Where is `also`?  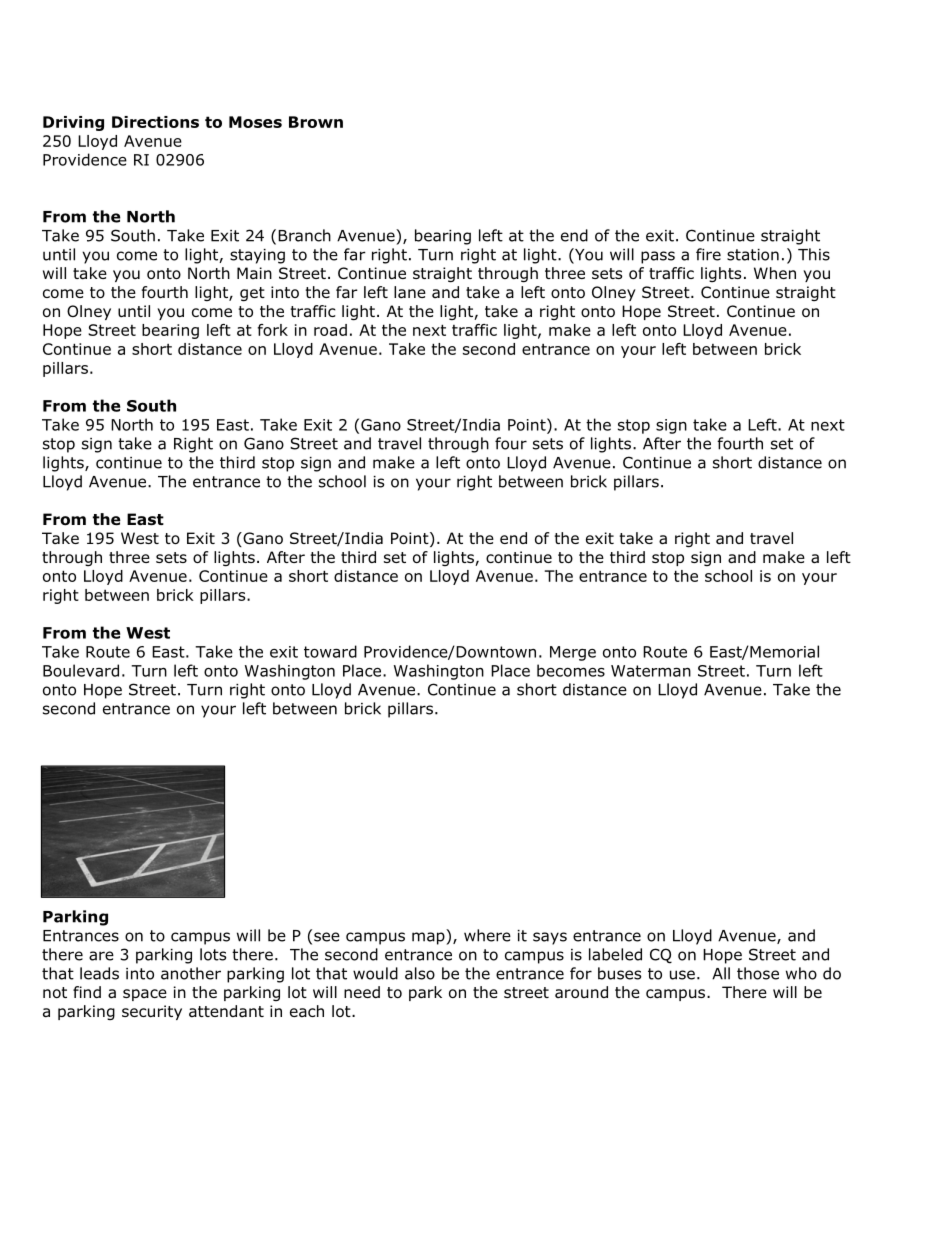 also is located at coordinates (420, 973).
